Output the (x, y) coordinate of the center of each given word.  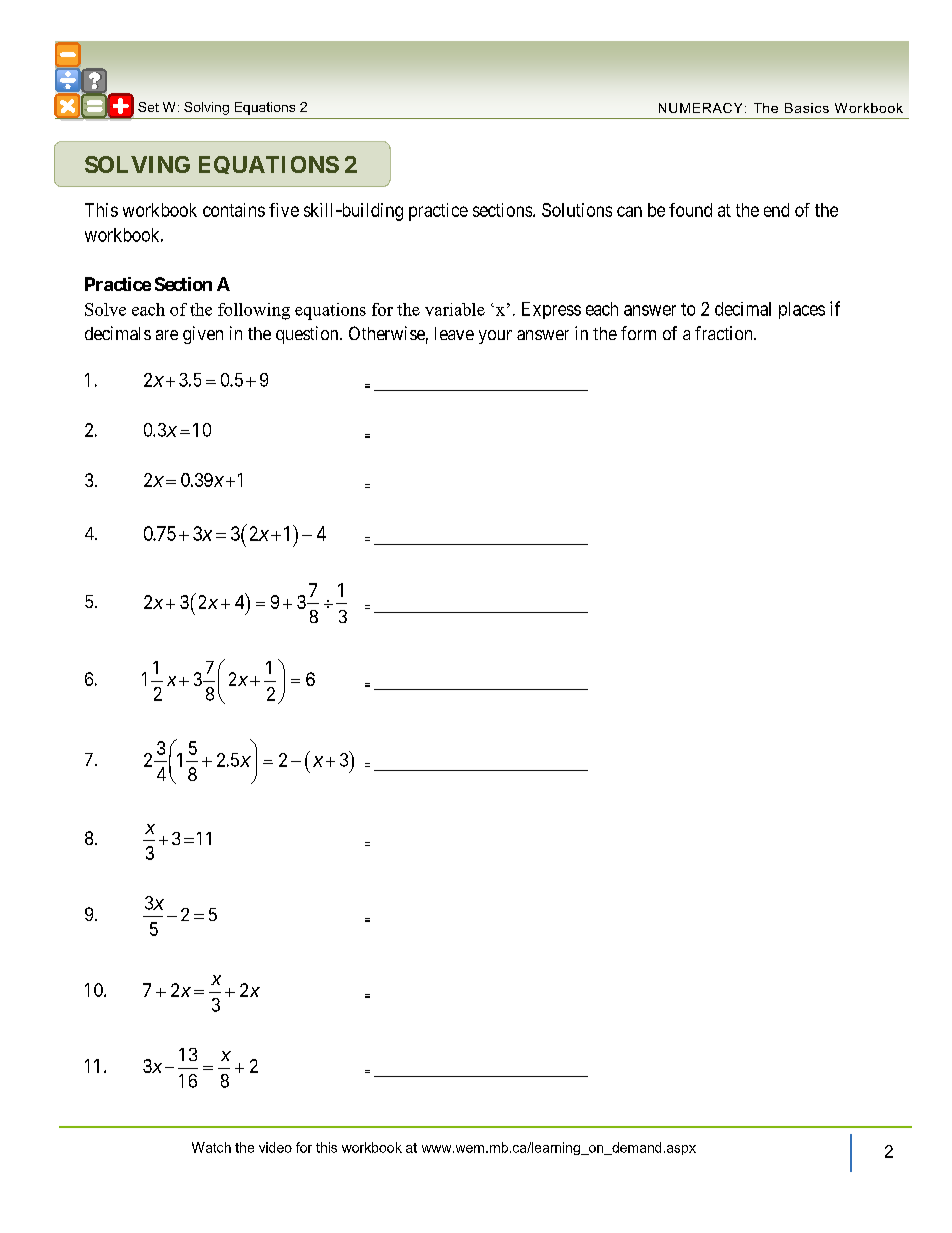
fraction (725, 333)
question (308, 335)
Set (148, 107)
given (203, 335)
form (638, 333)
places (802, 310)
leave (454, 333)
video (275, 1147)
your (495, 337)
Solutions (577, 210)
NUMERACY (700, 108)
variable (455, 309)
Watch (211, 1147)
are (167, 335)
